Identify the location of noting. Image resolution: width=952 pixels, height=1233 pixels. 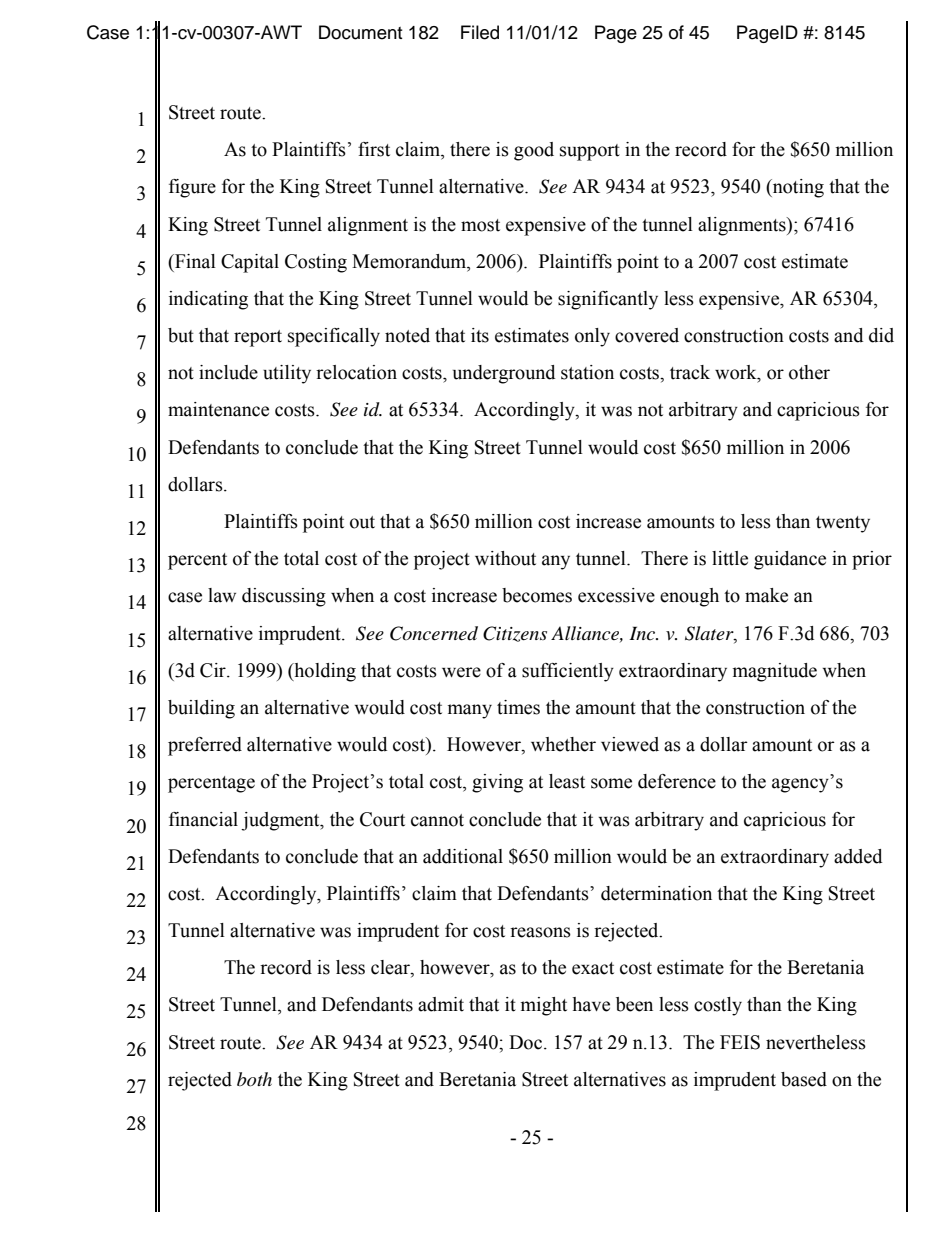
(797, 188).
